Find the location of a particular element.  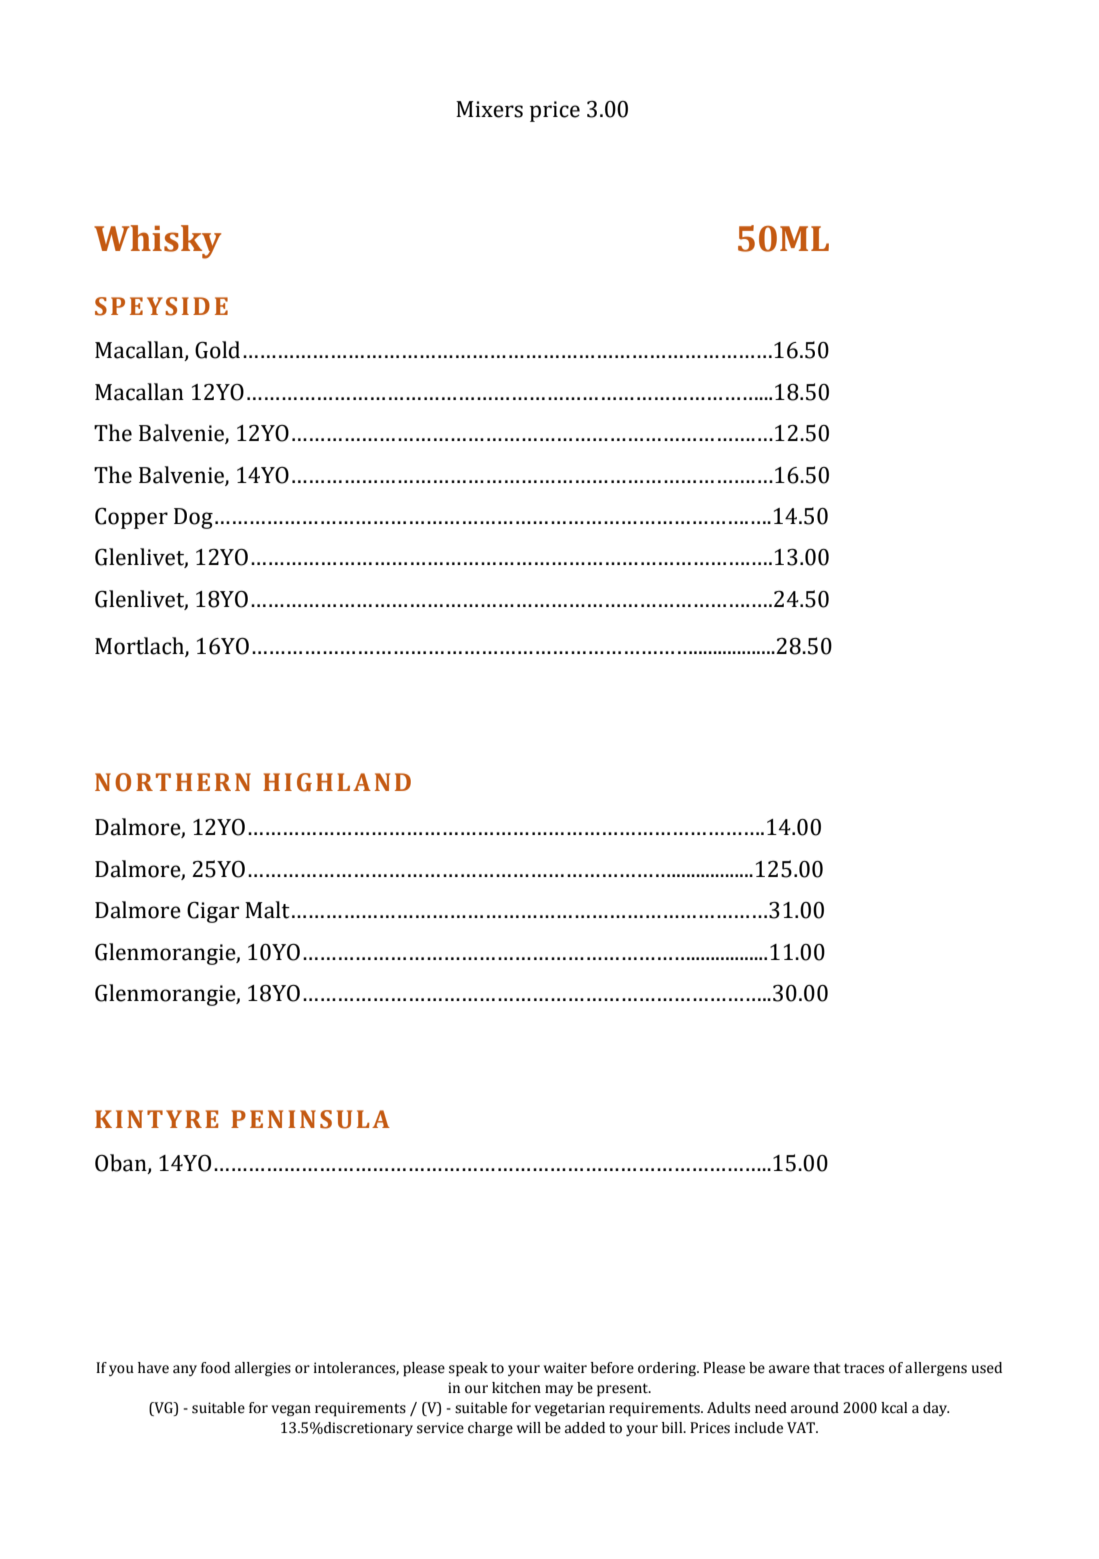

Cigar is located at coordinates (213, 912).
